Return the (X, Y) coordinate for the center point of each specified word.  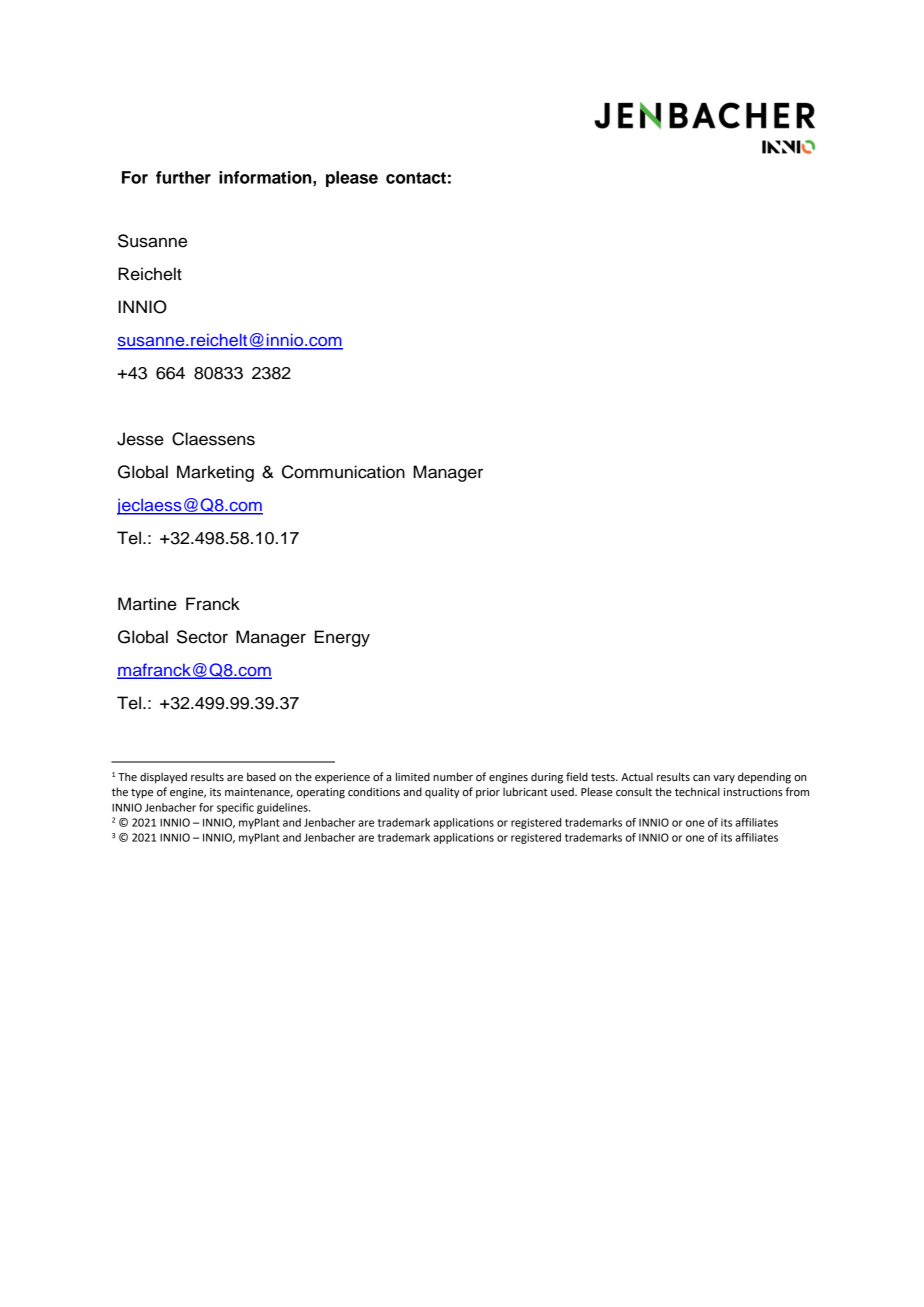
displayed (163, 778)
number (453, 776)
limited (413, 776)
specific (235, 808)
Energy (342, 638)
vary (724, 779)
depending (764, 778)
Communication (343, 472)
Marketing (215, 473)
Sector (202, 637)
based (261, 776)
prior (488, 793)
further (183, 177)
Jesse (140, 439)
